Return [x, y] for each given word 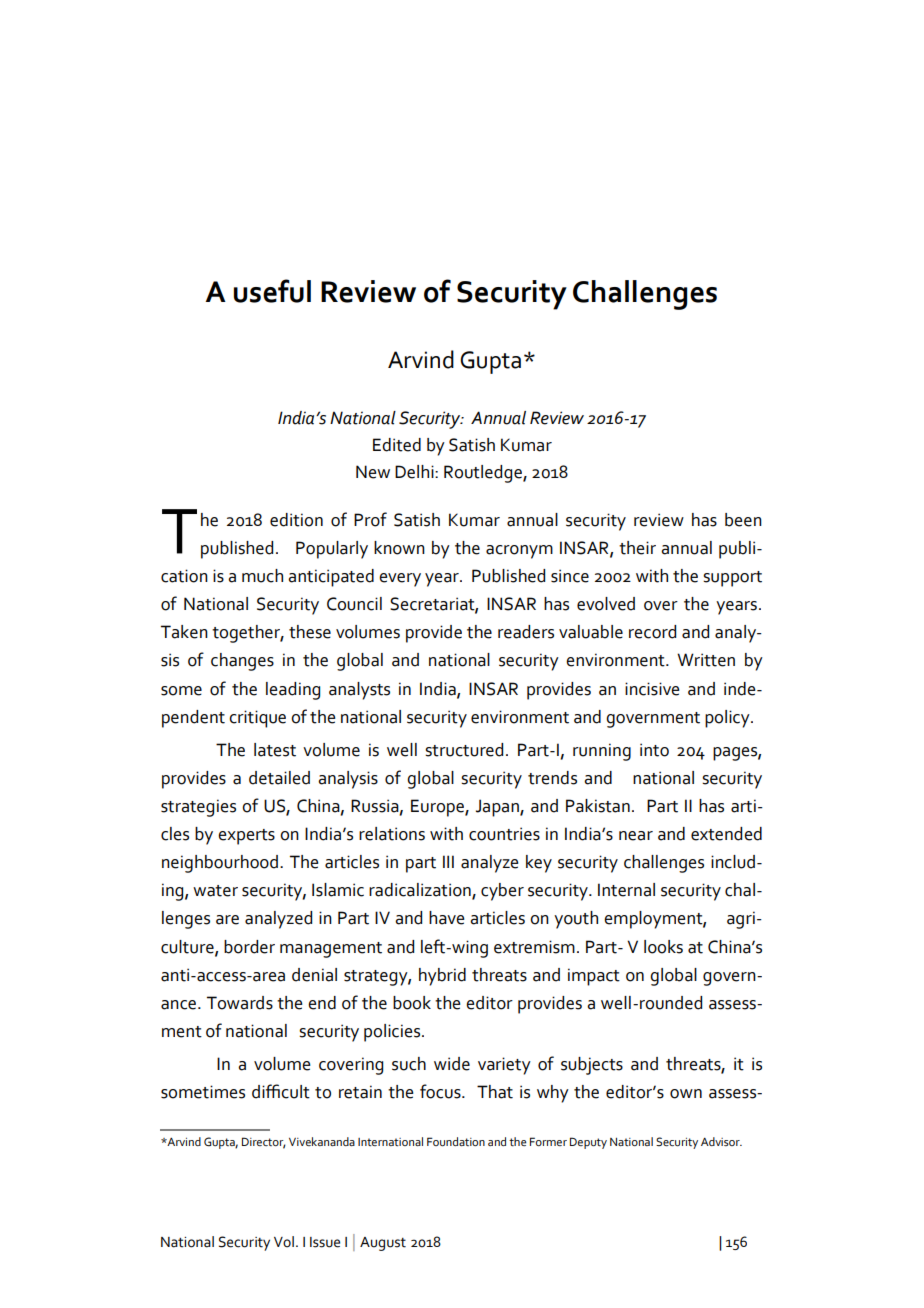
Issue [325, 1242]
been [743, 520]
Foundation [456, 1141]
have [447, 918]
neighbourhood [221, 864]
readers [526, 632]
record [652, 632]
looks [663, 947]
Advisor [721, 1141]
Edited [397, 445]
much [262, 576]
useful [272, 291]
